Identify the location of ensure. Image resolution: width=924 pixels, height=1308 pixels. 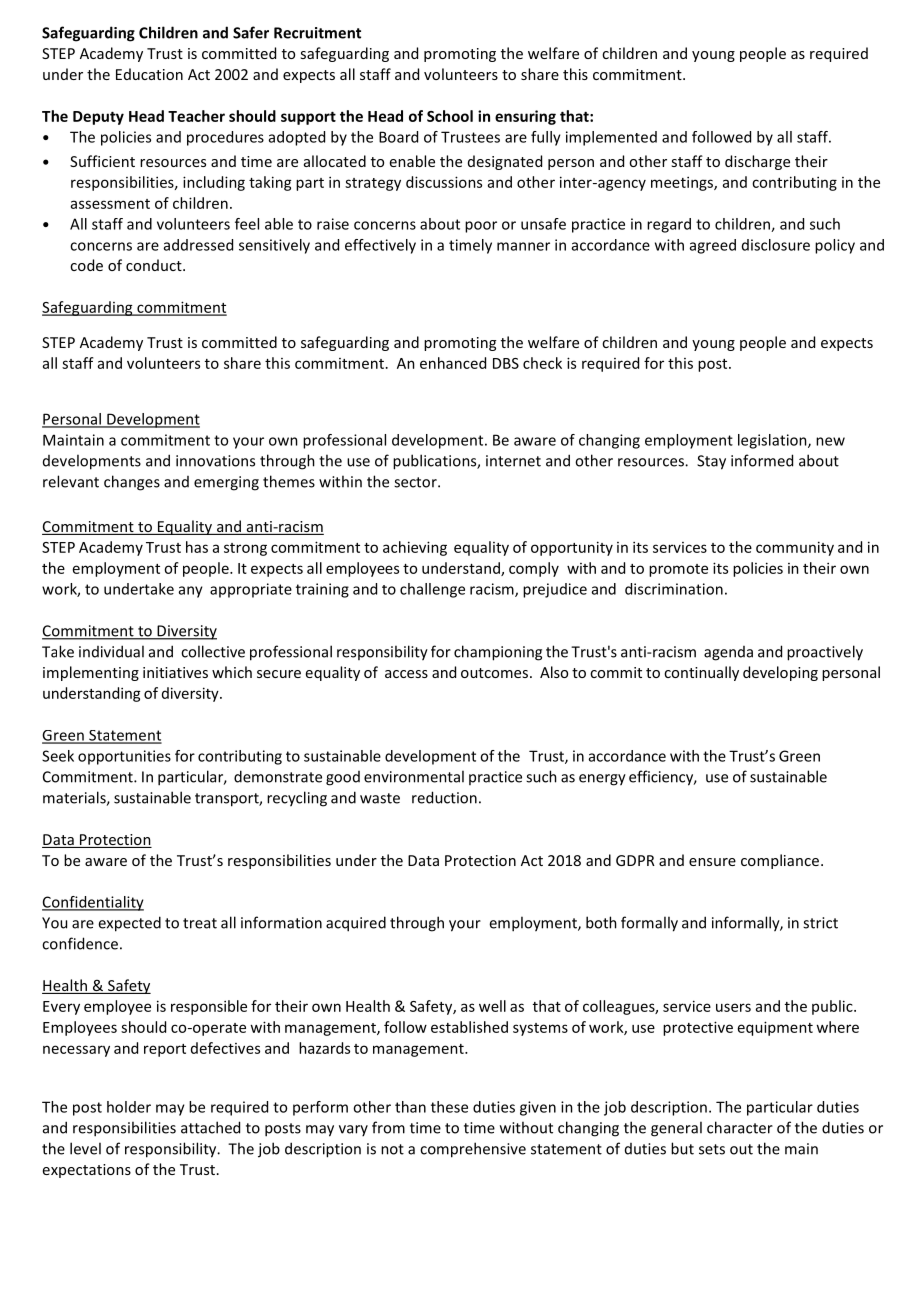
(712, 862).
